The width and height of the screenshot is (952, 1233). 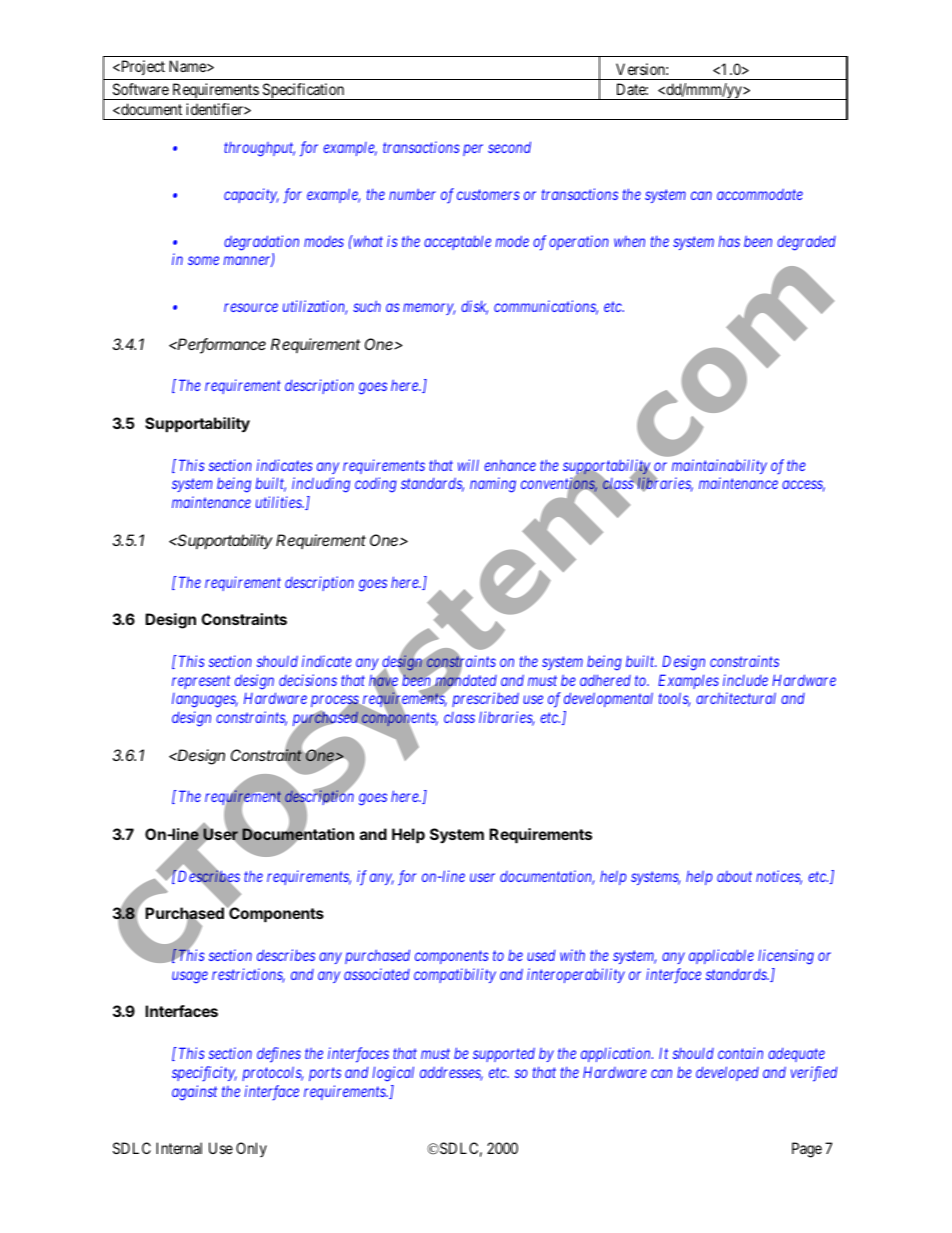 I want to click on throughput, so click(x=259, y=149).
